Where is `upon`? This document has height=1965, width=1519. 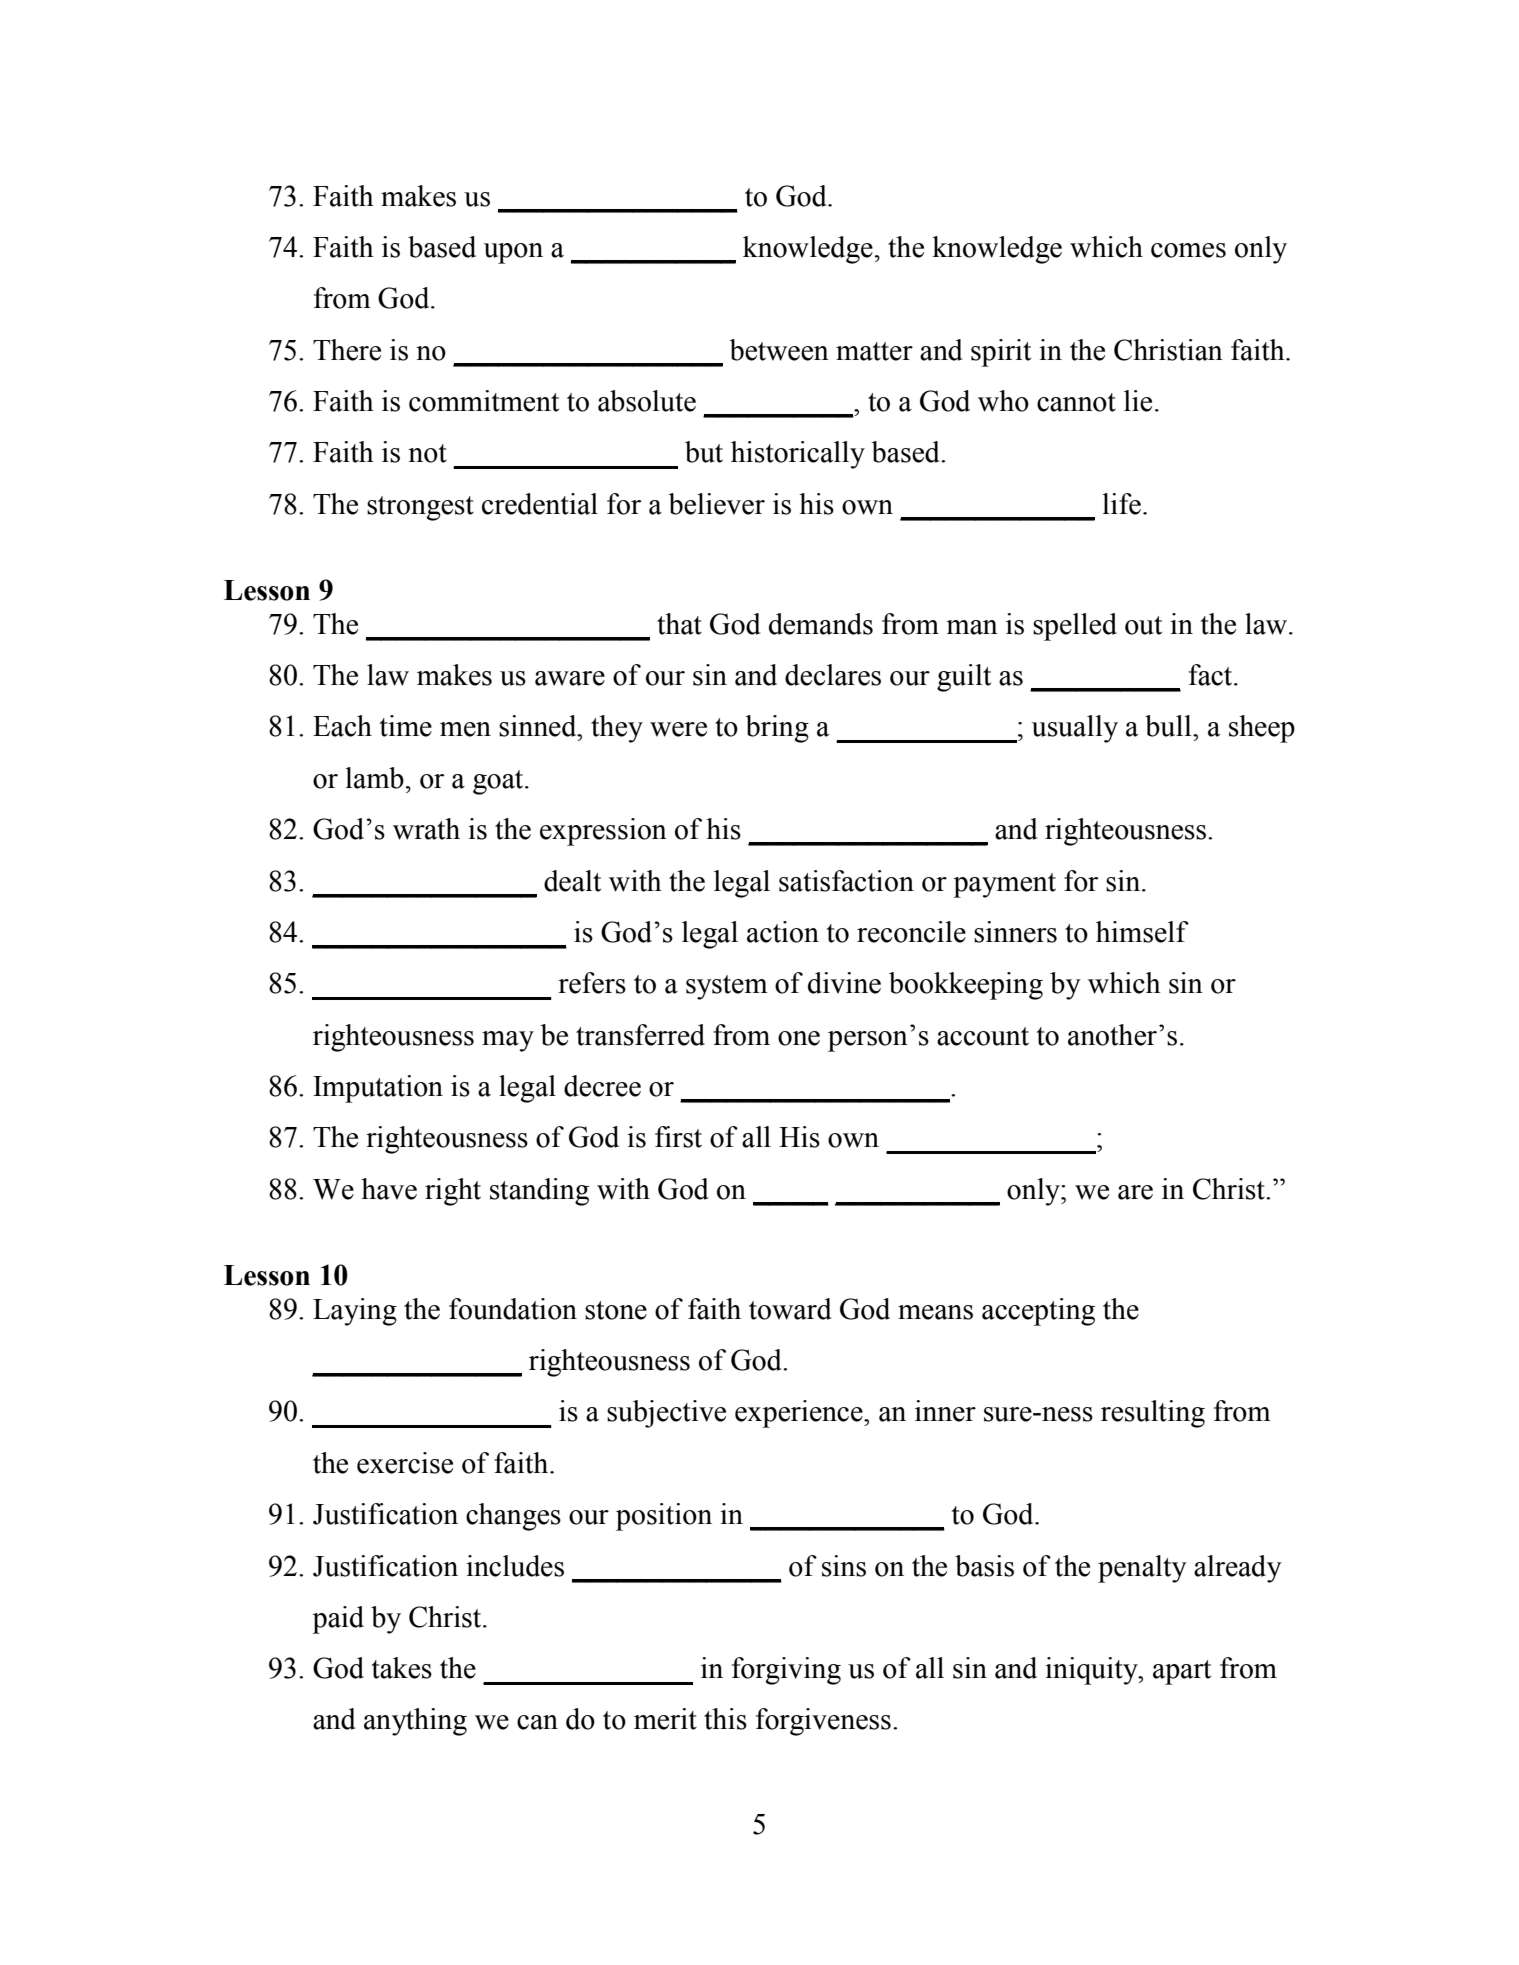 upon is located at coordinates (513, 253).
